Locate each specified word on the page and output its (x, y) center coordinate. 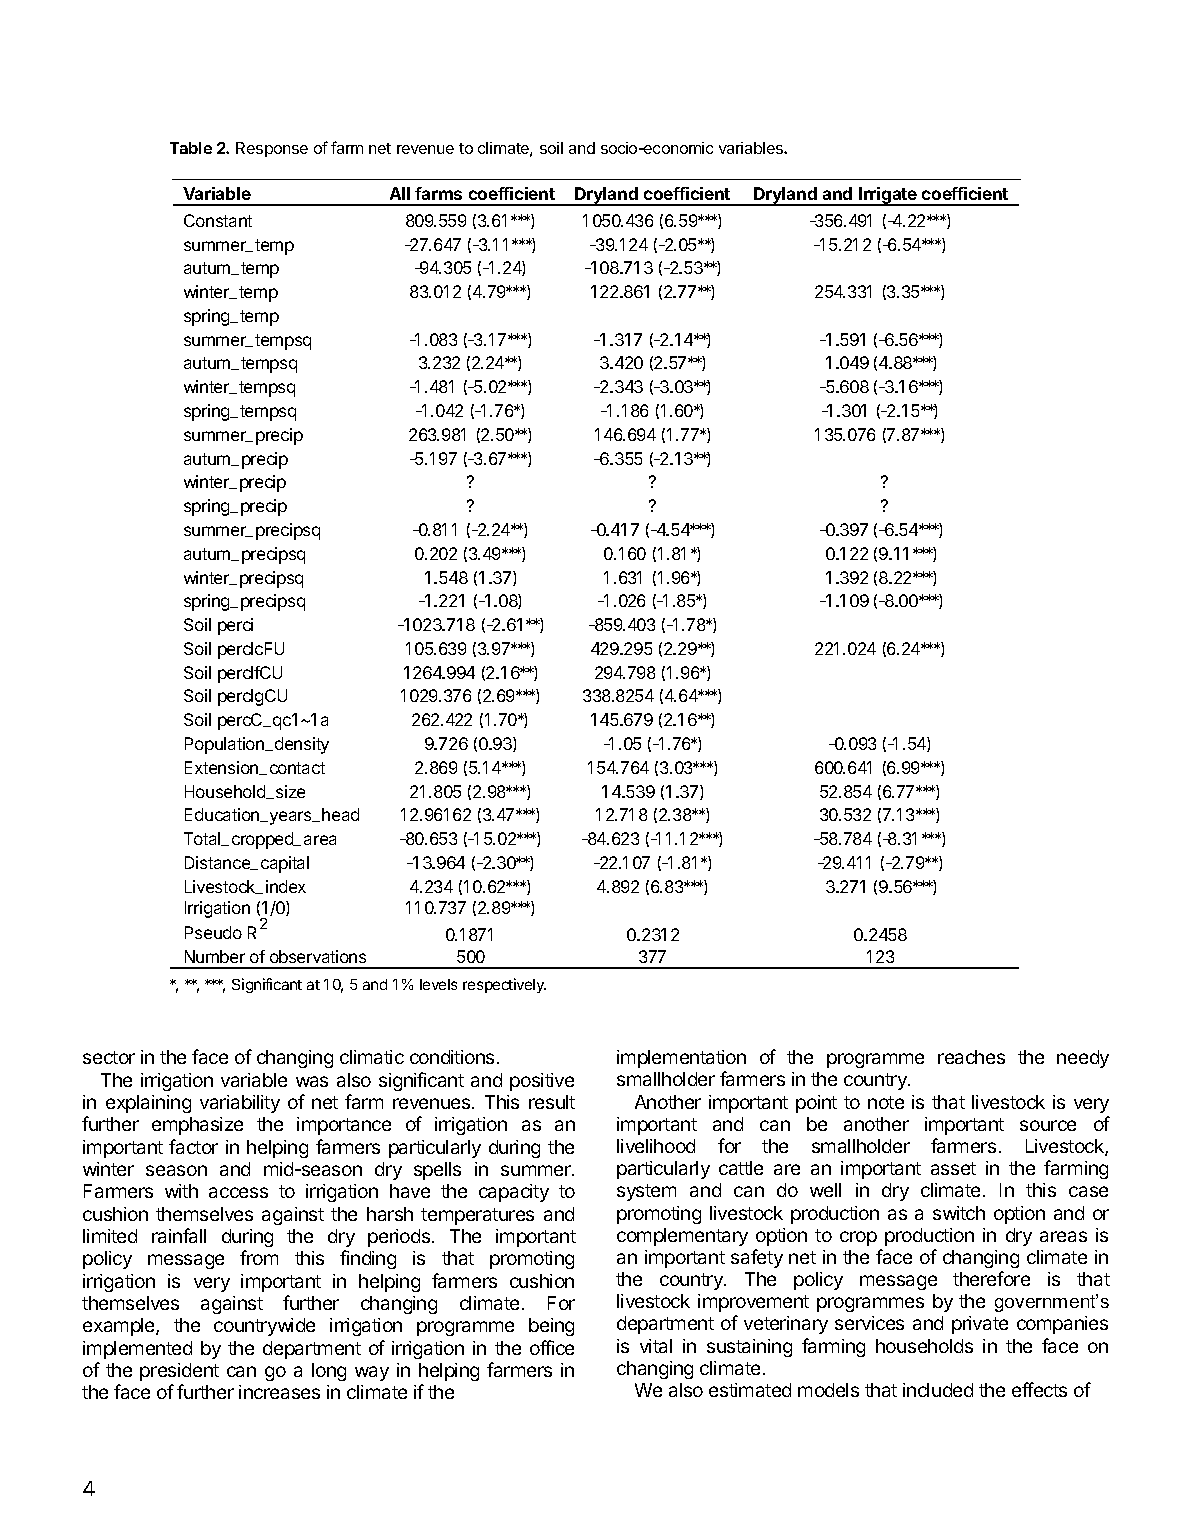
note (886, 1102)
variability (240, 1104)
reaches (971, 1057)
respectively (504, 985)
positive (542, 1082)
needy (1083, 1059)
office (552, 1347)
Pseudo (213, 932)
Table (191, 148)
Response (272, 149)
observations (318, 956)
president (179, 1372)
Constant (218, 220)
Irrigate (888, 196)
